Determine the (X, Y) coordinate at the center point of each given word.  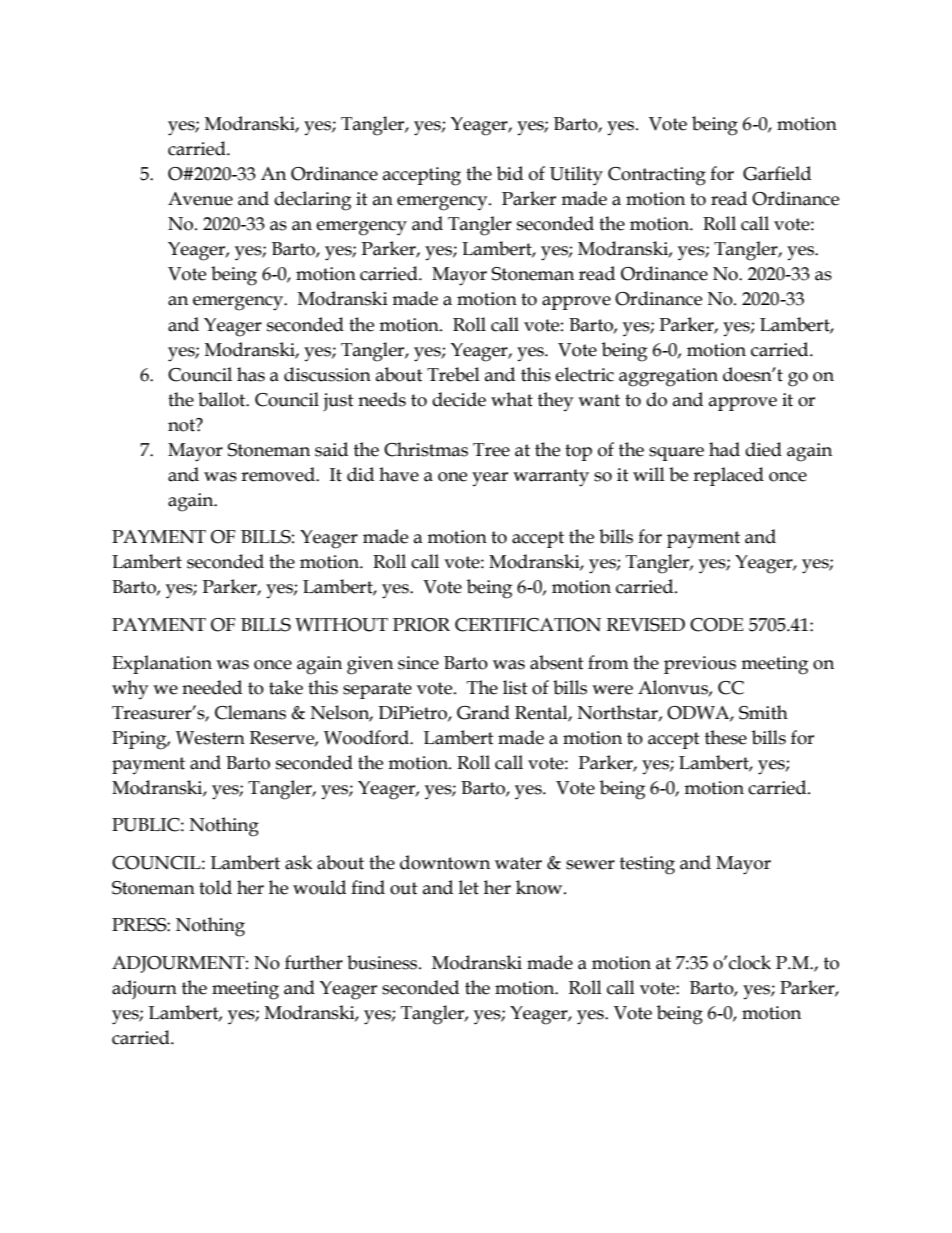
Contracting (657, 176)
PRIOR (421, 625)
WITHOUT (341, 625)
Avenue (200, 199)
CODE (716, 625)
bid (510, 173)
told (215, 887)
